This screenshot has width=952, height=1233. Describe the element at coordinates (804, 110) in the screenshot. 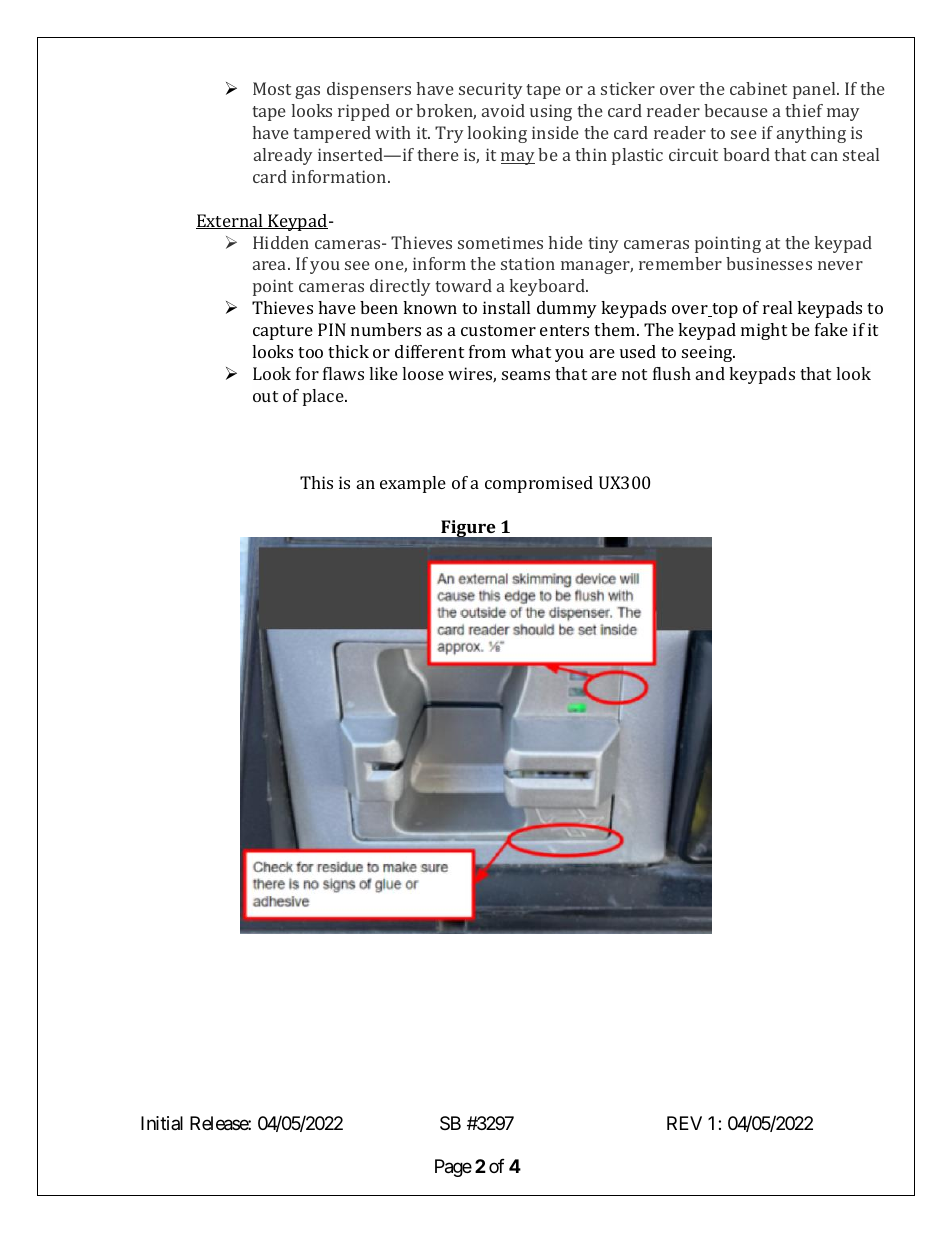

I see `thief` at that location.
